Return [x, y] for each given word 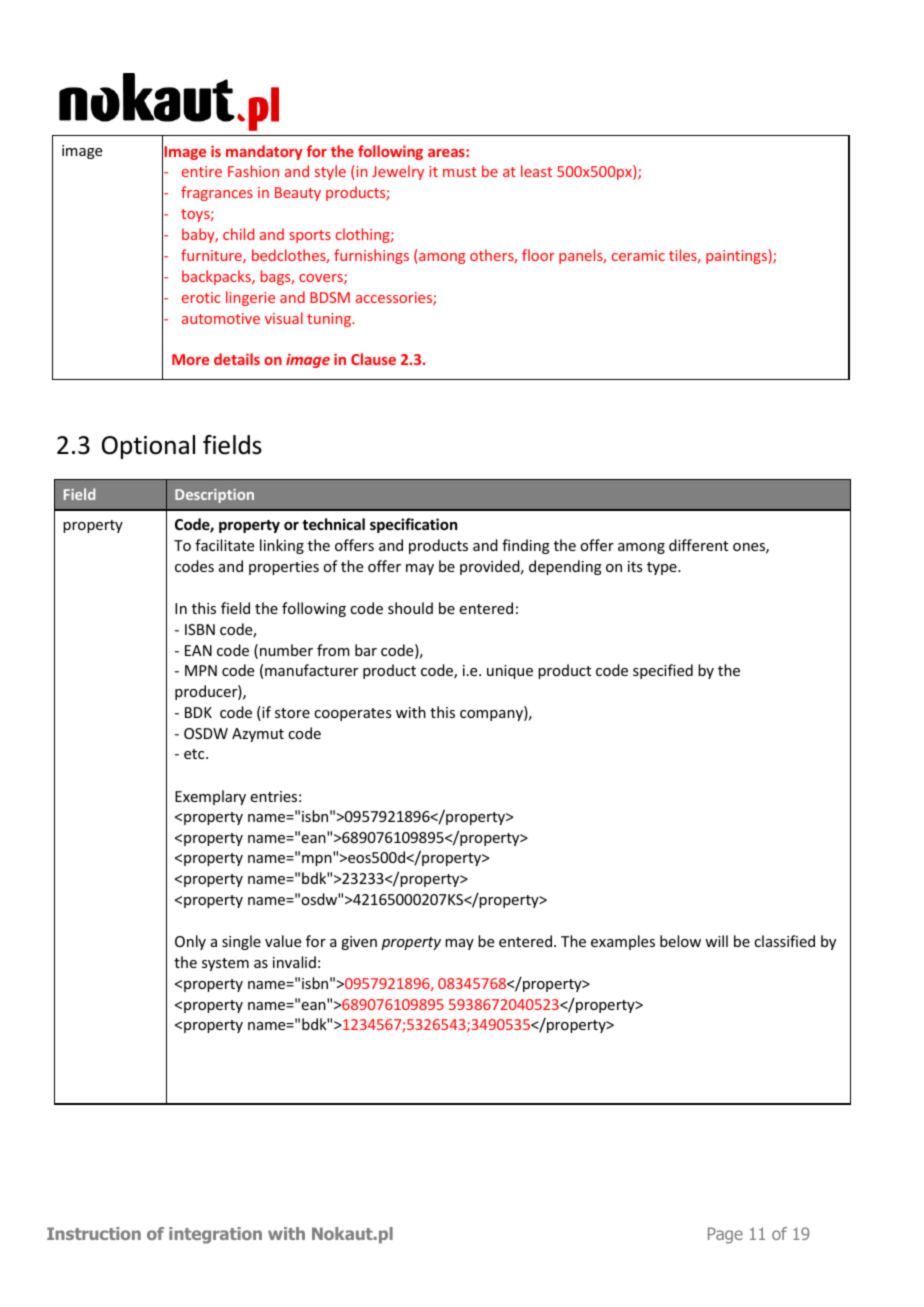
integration [215, 1235]
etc [195, 754]
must [460, 172]
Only [190, 942]
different [698, 545]
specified [663, 671]
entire [202, 171]
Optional [148, 447]
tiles [684, 256]
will [716, 941]
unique [510, 672]
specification [413, 525]
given [359, 943]
